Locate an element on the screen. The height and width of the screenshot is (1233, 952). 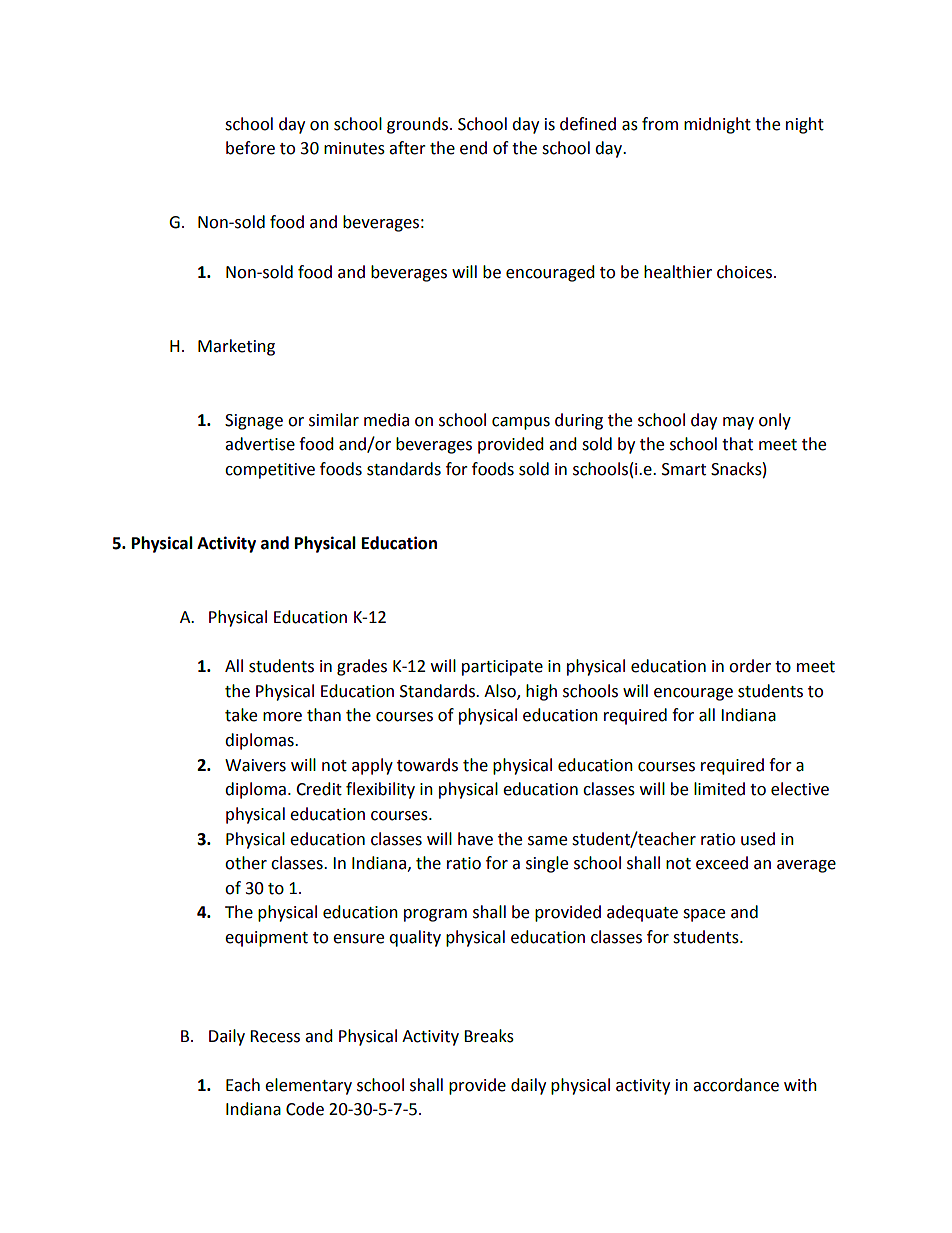
end is located at coordinates (473, 148).
